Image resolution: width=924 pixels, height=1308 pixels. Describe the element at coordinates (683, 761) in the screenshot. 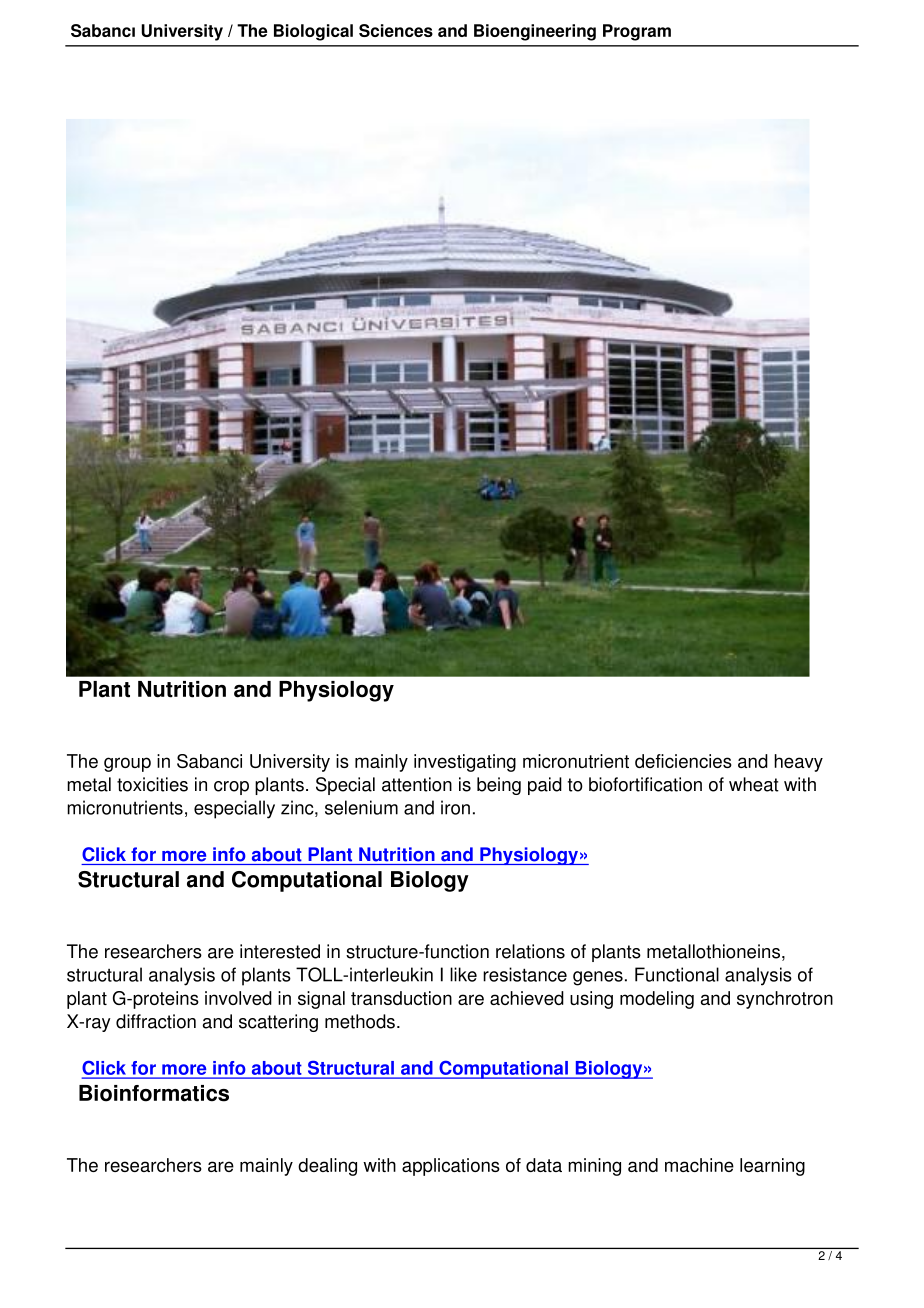

I see `deficiencies` at that location.
